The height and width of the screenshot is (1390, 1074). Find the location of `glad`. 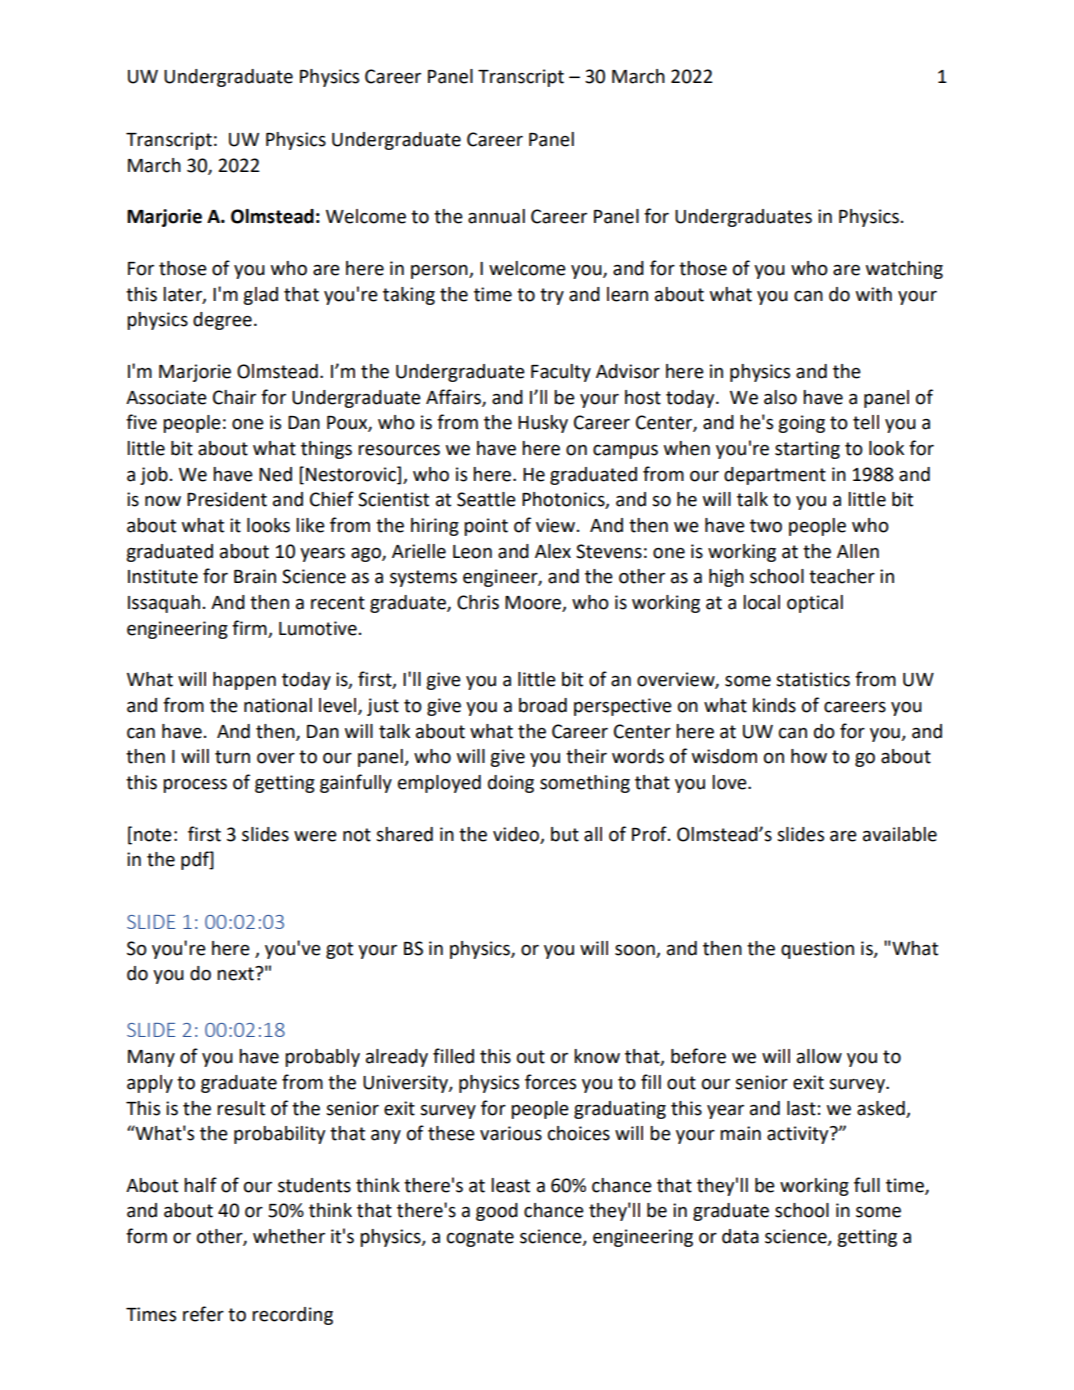

glad is located at coordinates (260, 296).
